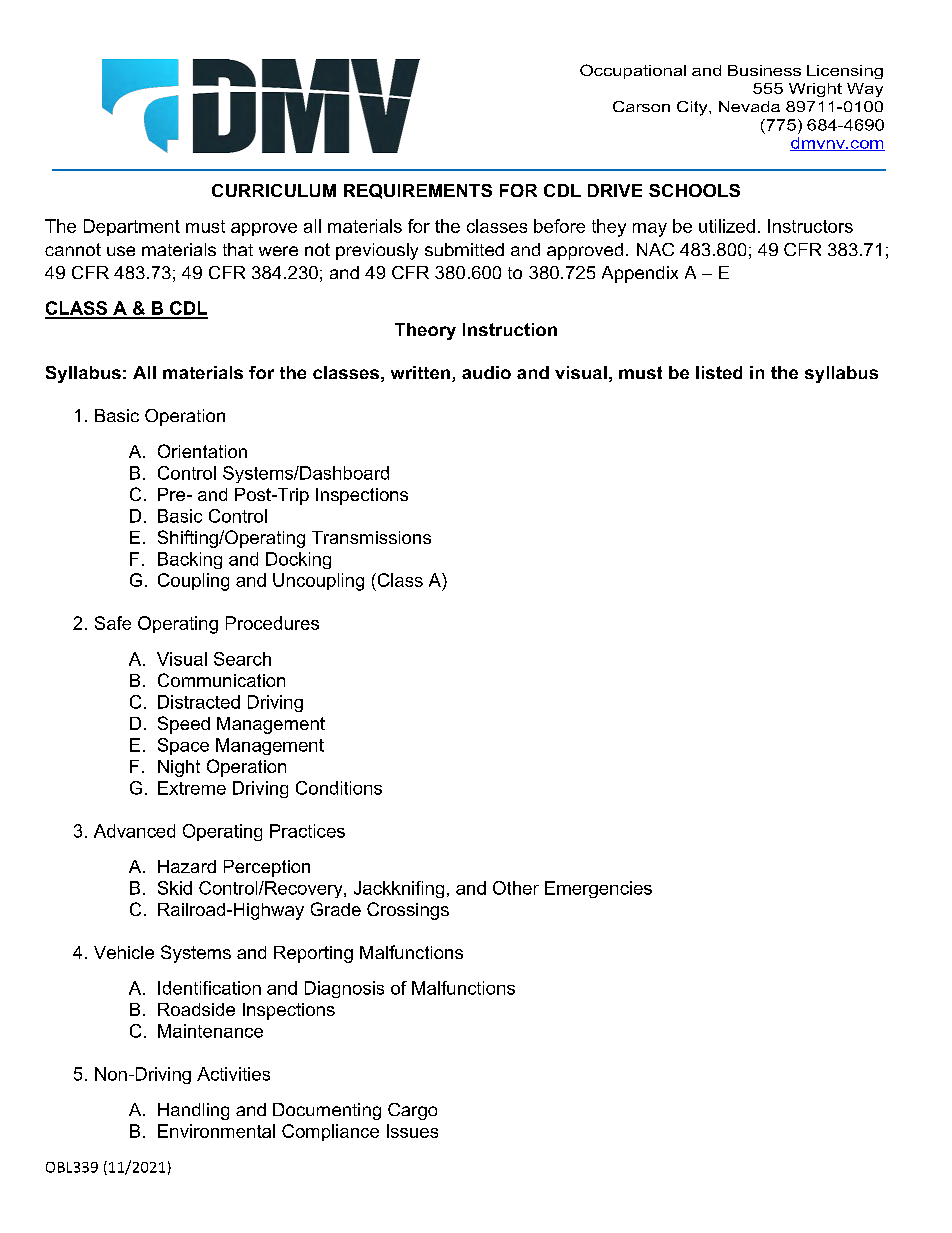  I want to click on Conditions, so click(339, 788).
